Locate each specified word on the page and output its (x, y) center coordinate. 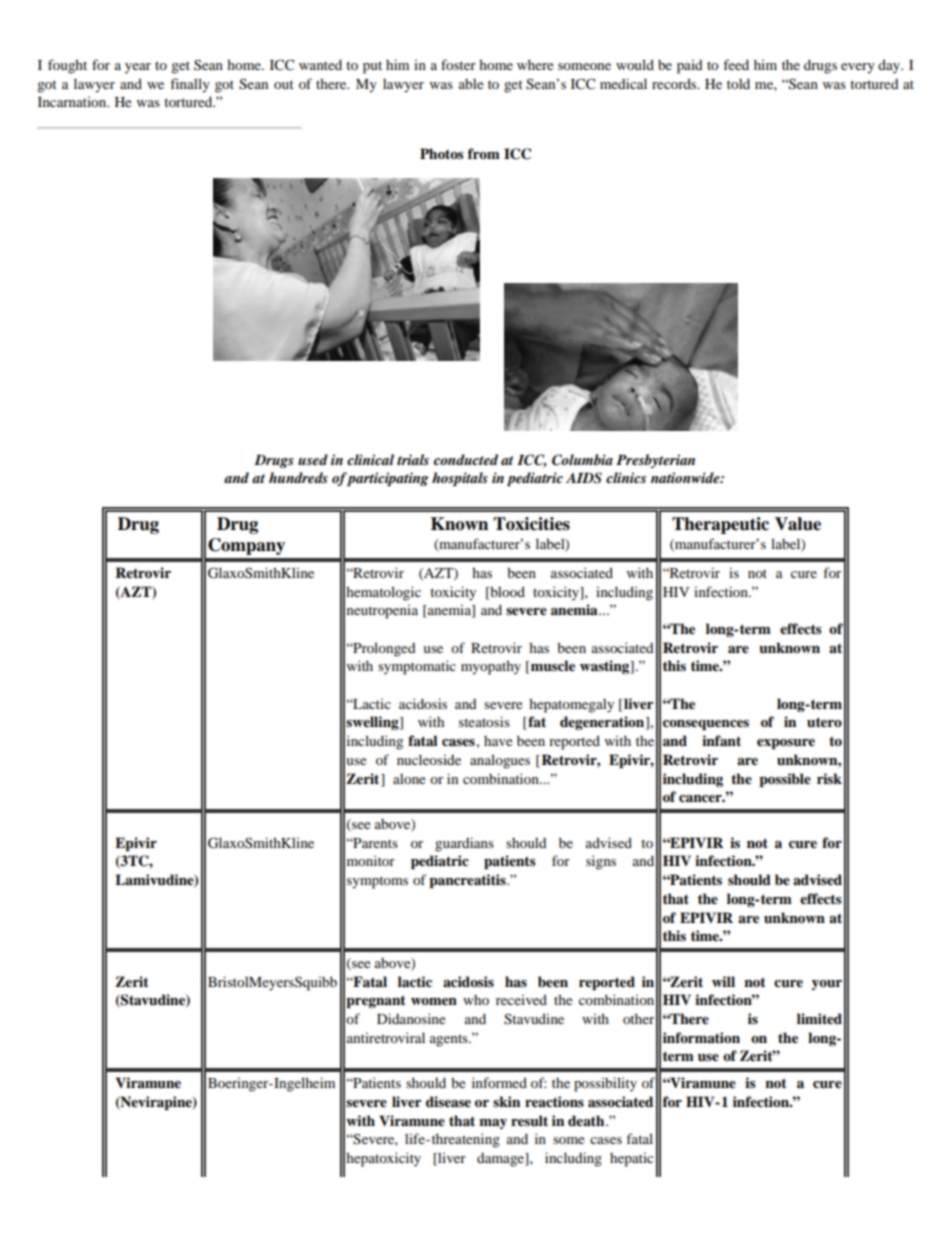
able (471, 84)
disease (448, 1101)
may (493, 1124)
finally (190, 85)
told (738, 83)
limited (819, 1019)
